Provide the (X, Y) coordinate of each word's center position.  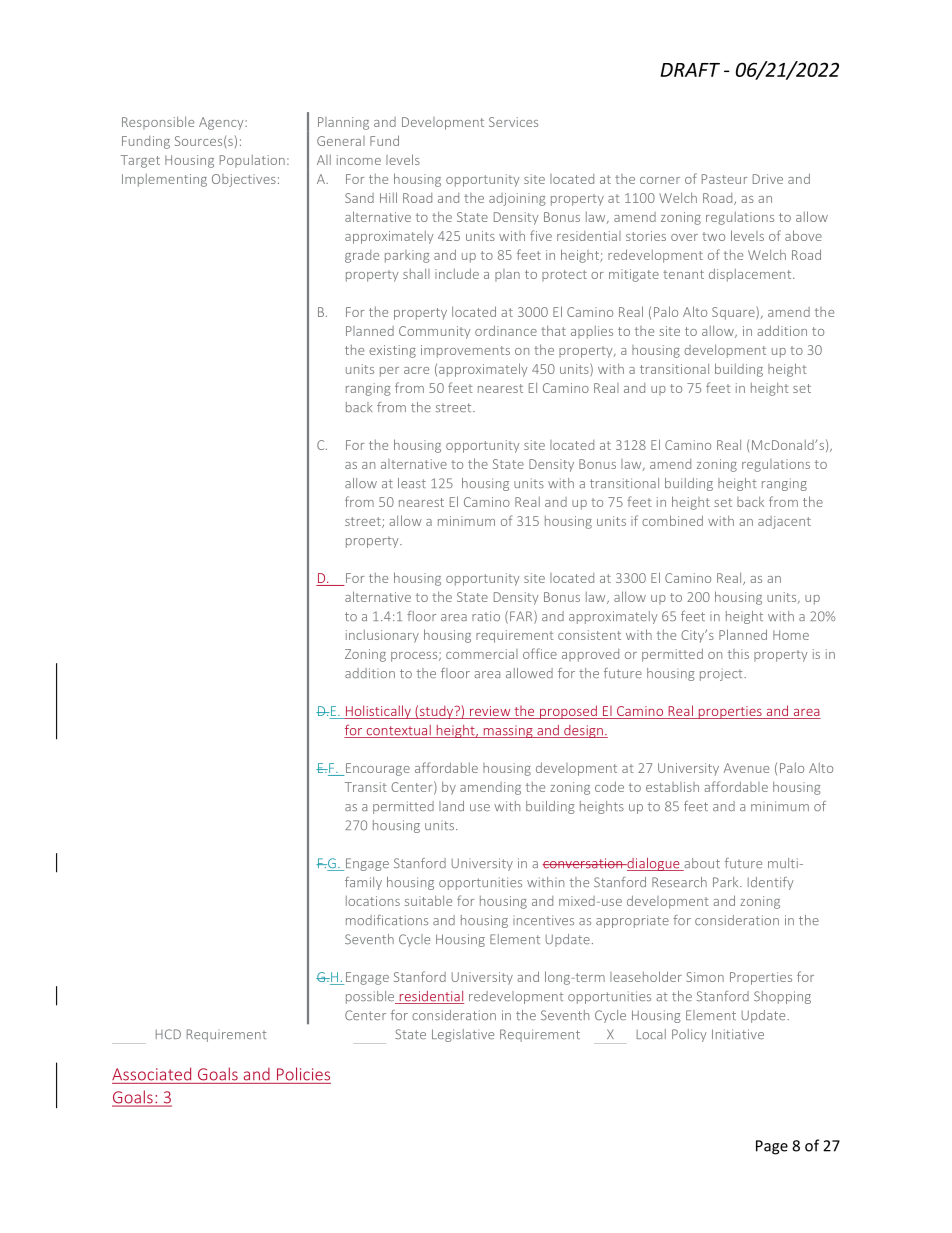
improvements (465, 351)
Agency (222, 123)
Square (734, 313)
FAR (522, 617)
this (738, 654)
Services (513, 122)
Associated (151, 1074)
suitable (428, 900)
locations (373, 901)
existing (392, 351)
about (701, 864)
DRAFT (690, 70)
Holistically (378, 712)
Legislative (463, 1035)
